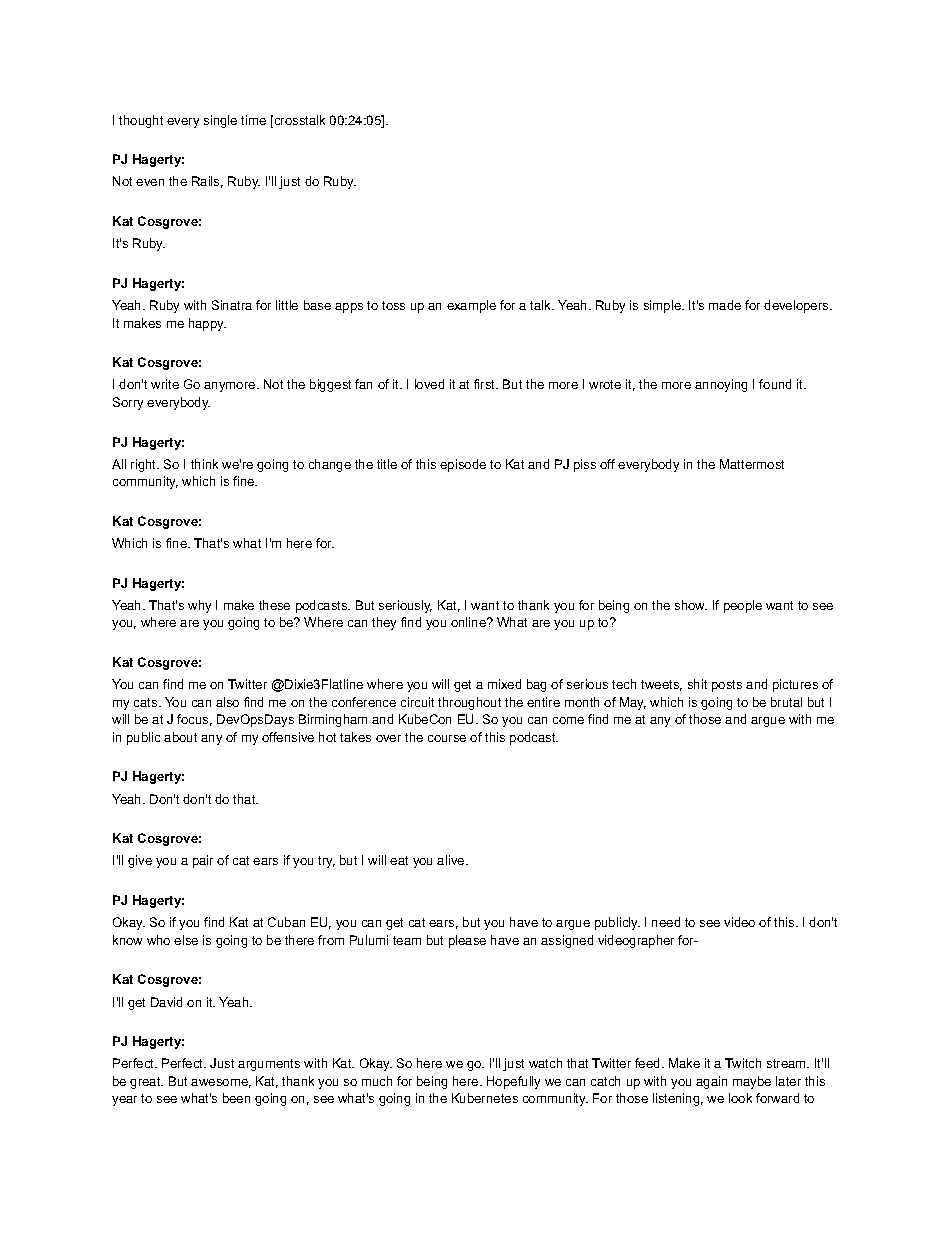 This document has height=1233, width=952. I want to click on been, so click(236, 1098).
